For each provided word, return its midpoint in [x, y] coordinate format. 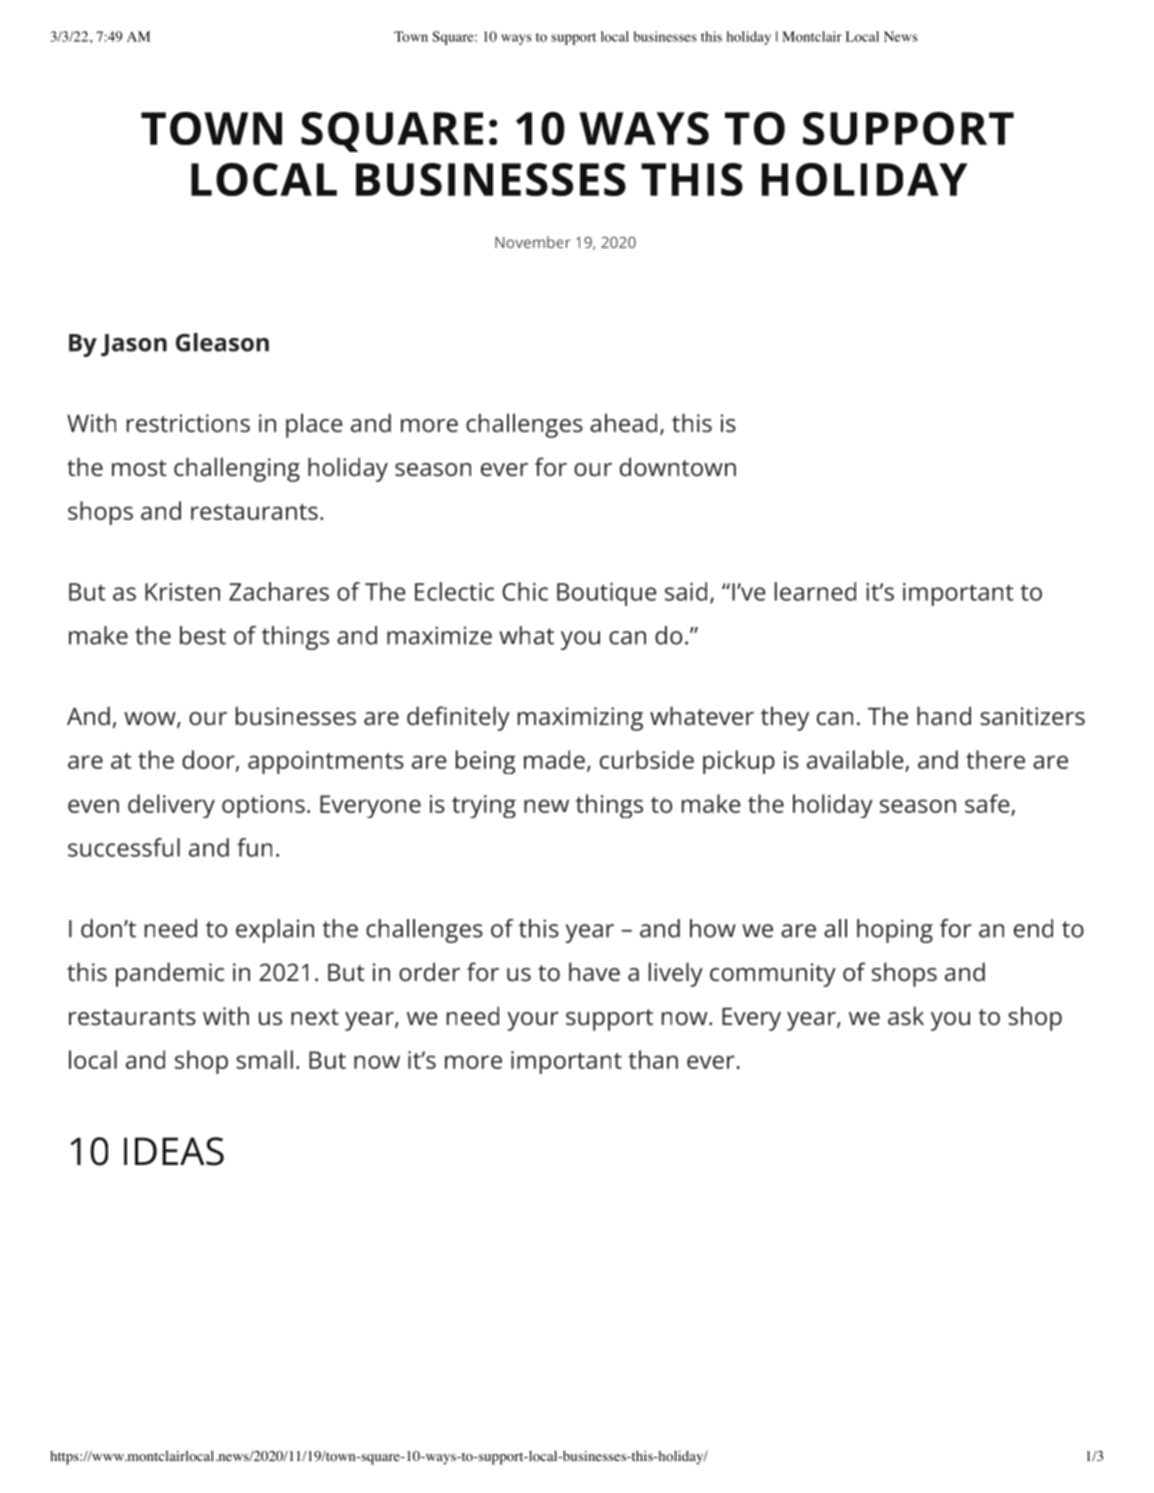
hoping [895, 931]
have [594, 971]
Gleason [222, 342]
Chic [525, 591]
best [203, 635]
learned [815, 591]
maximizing [580, 719]
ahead [623, 422]
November [533, 242]
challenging [237, 469]
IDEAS [174, 1151]
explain [275, 931]
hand [944, 715]
